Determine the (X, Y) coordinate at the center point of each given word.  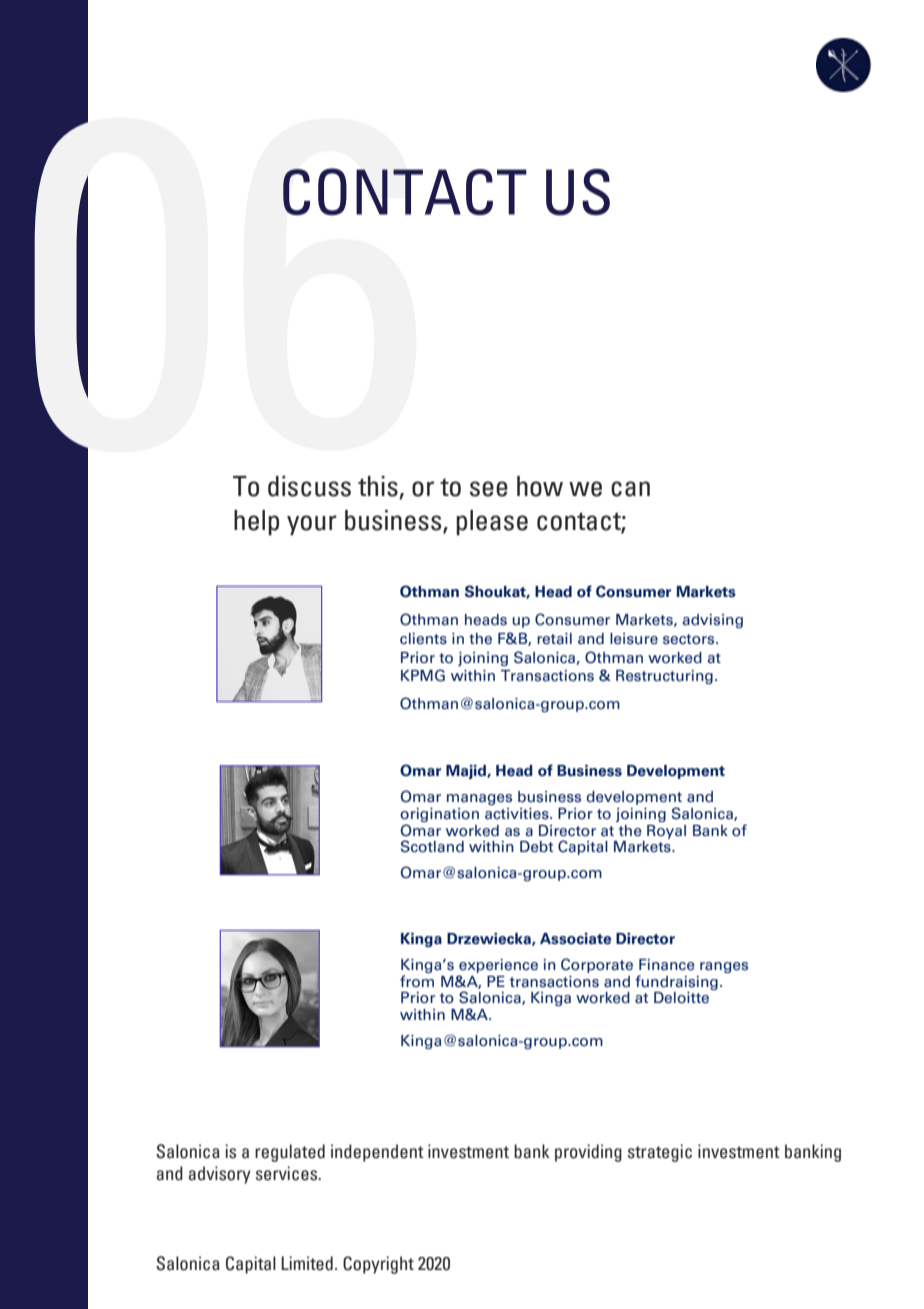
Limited (307, 1263)
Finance (667, 965)
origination (439, 815)
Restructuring (664, 677)
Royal (666, 832)
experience (498, 966)
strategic (660, 1153)
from (417, 981)
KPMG (423, 675)
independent (377, 1153)
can (630, 489)
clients (423, 639)
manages (479, 799)
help (256, 523)
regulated (290, 1153)
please (492, 523)
